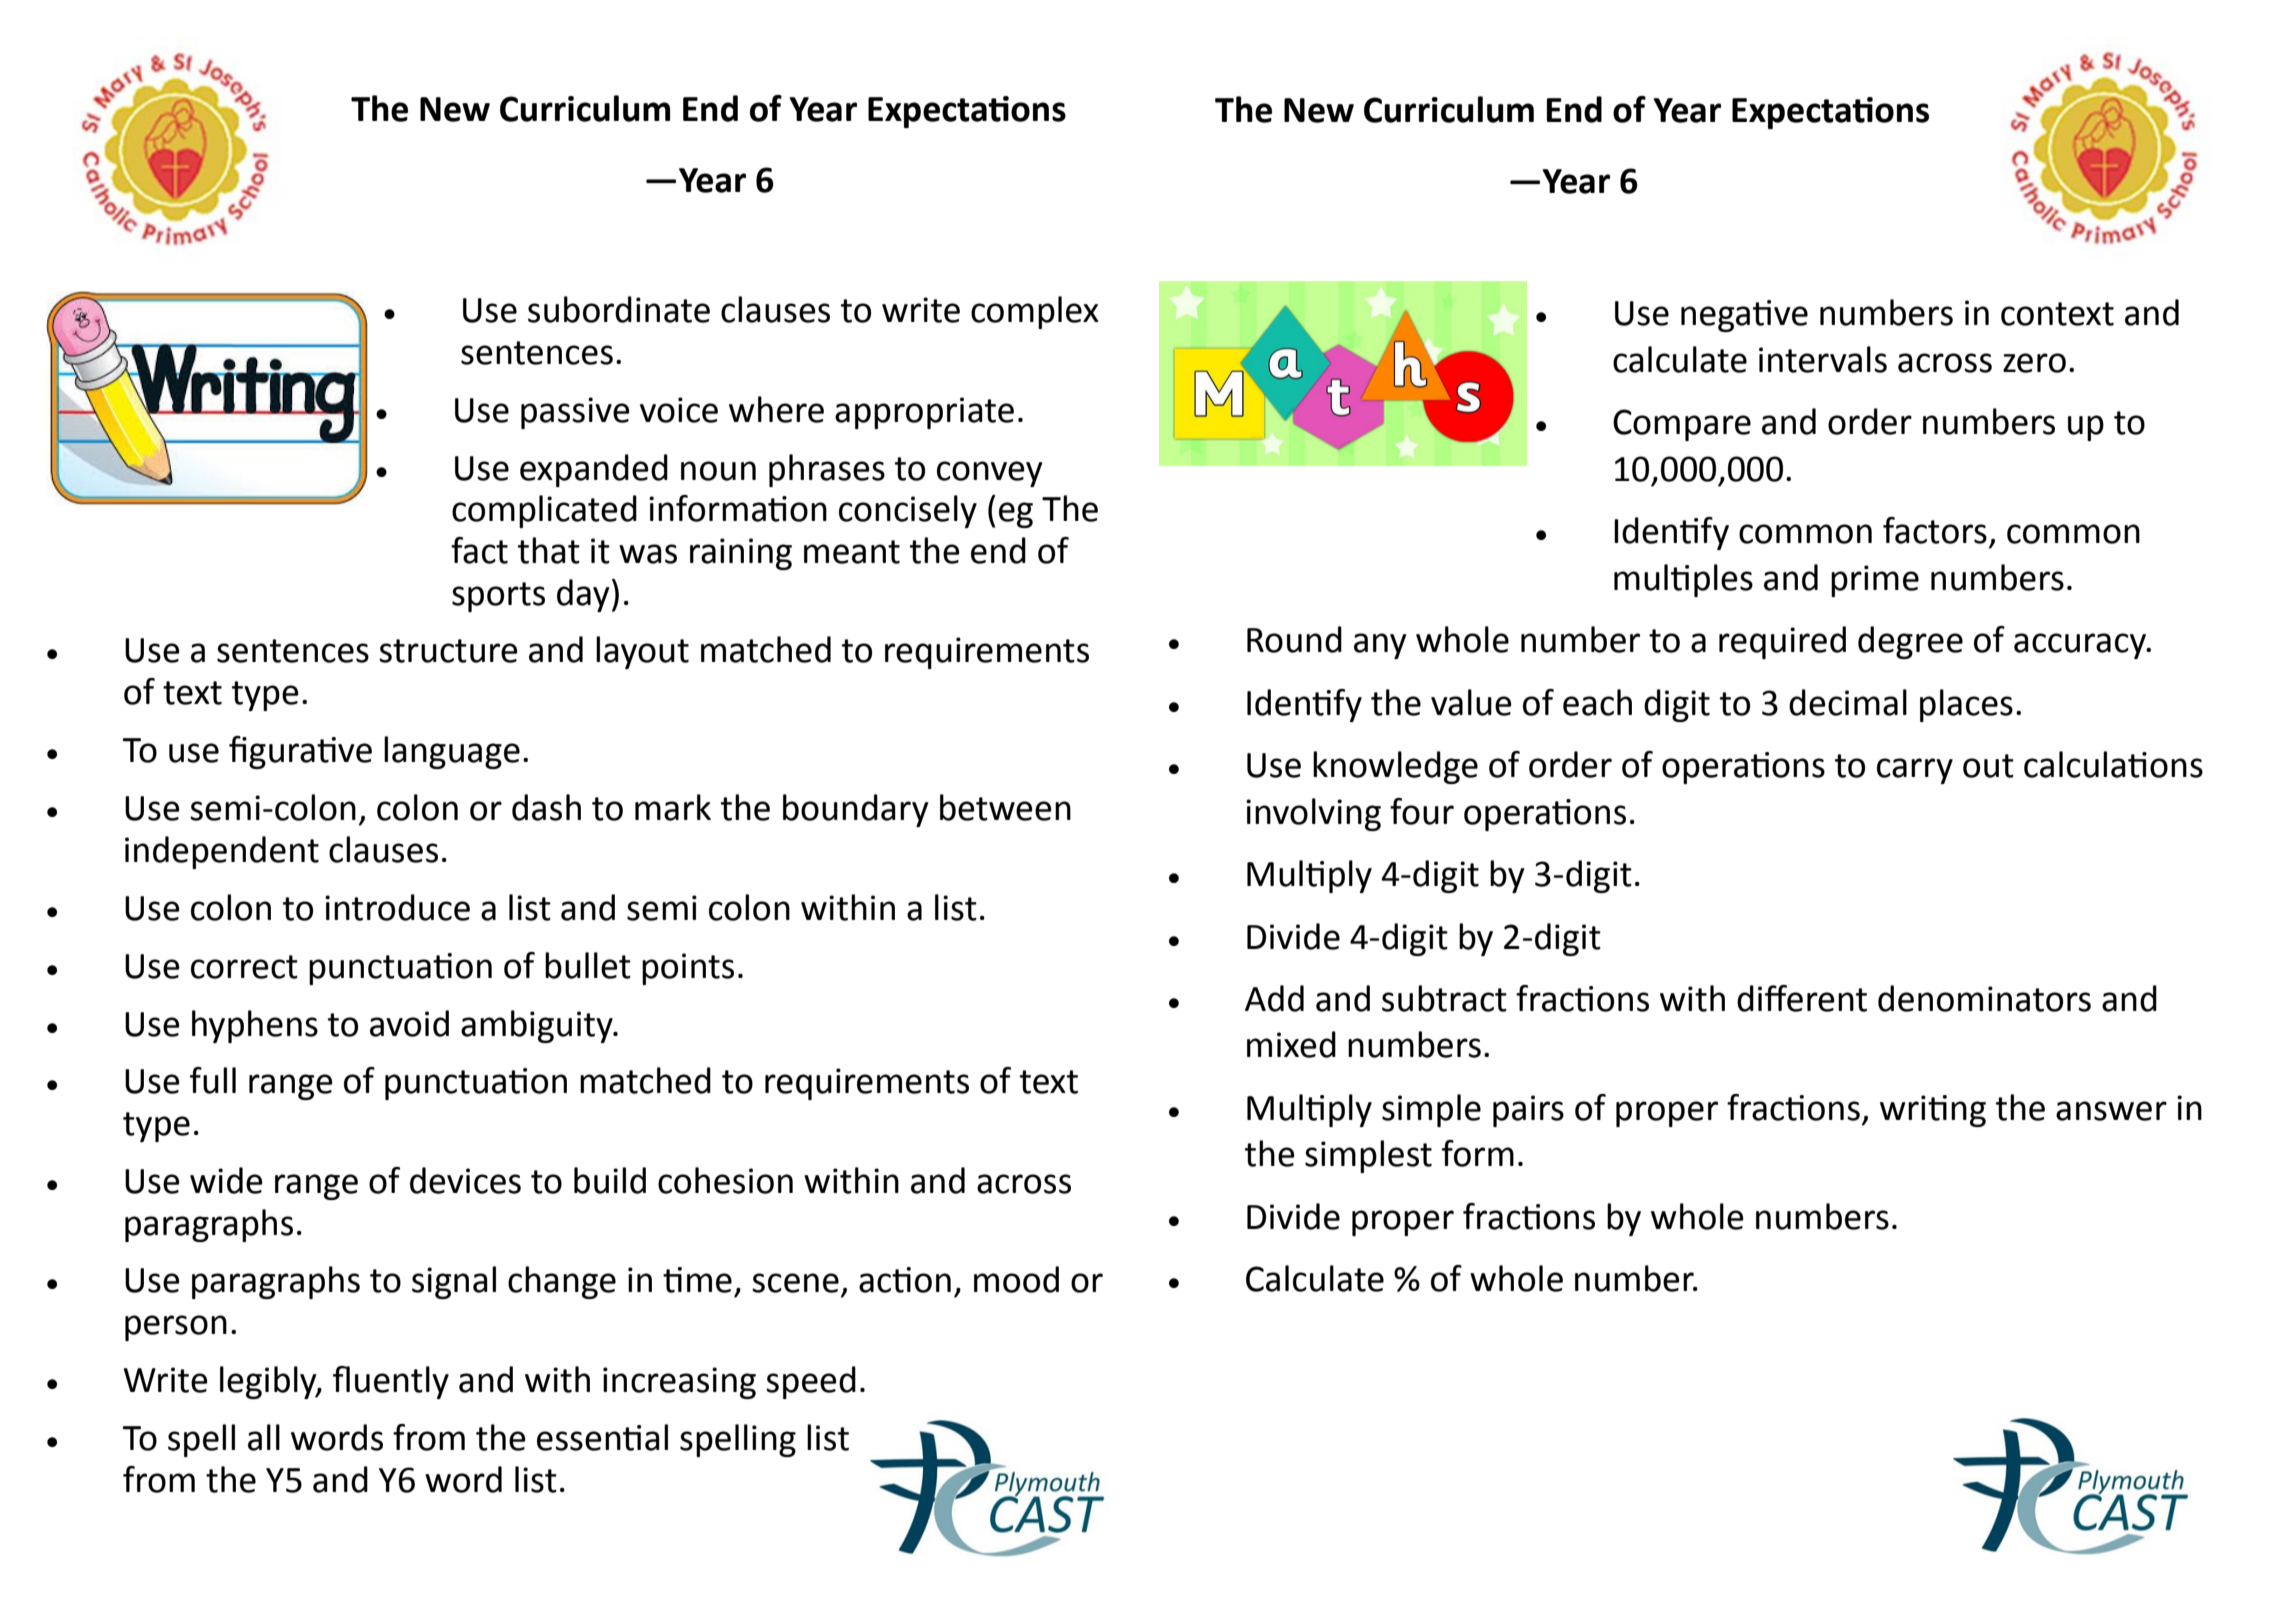  What do you see at coordinates (619, 309) in the screenshot?
I see `subordinate` at bounding box center [619, 309].
